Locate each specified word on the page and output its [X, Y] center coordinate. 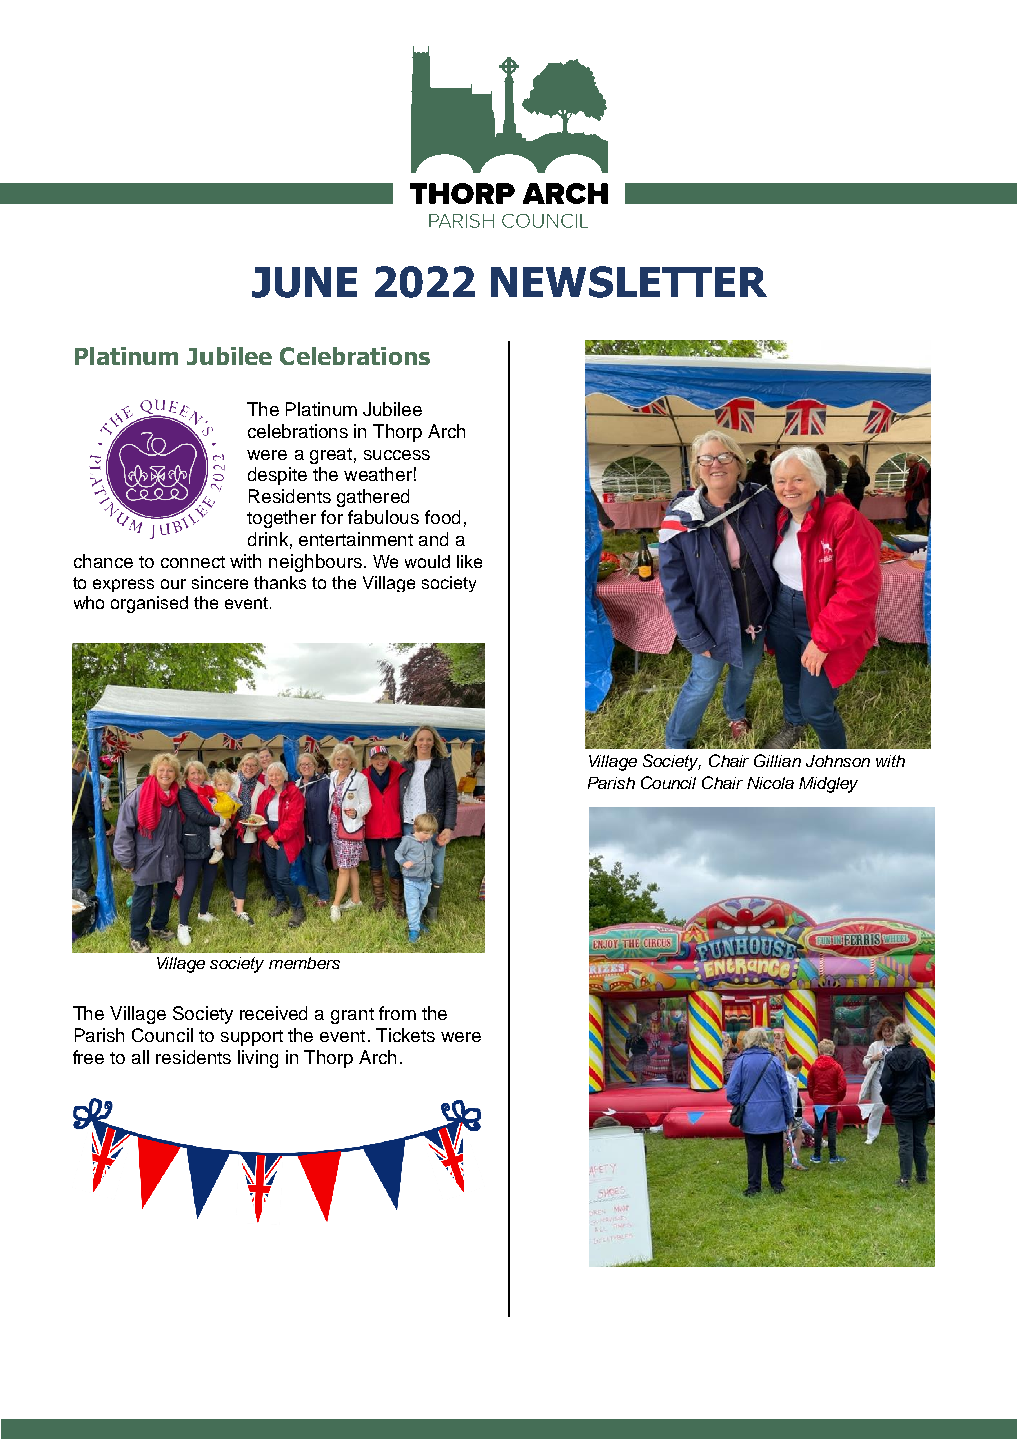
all [140, 1057]
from [397, 1013]
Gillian [777, 760]
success [397, 455]
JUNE [304, 282]
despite [277, 476]
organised [149, 604]
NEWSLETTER [629, 282]
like [469, 561]
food [442, 517]
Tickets [405, 1035]
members [304, 963]
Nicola [770, 783]
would [427, 561]
